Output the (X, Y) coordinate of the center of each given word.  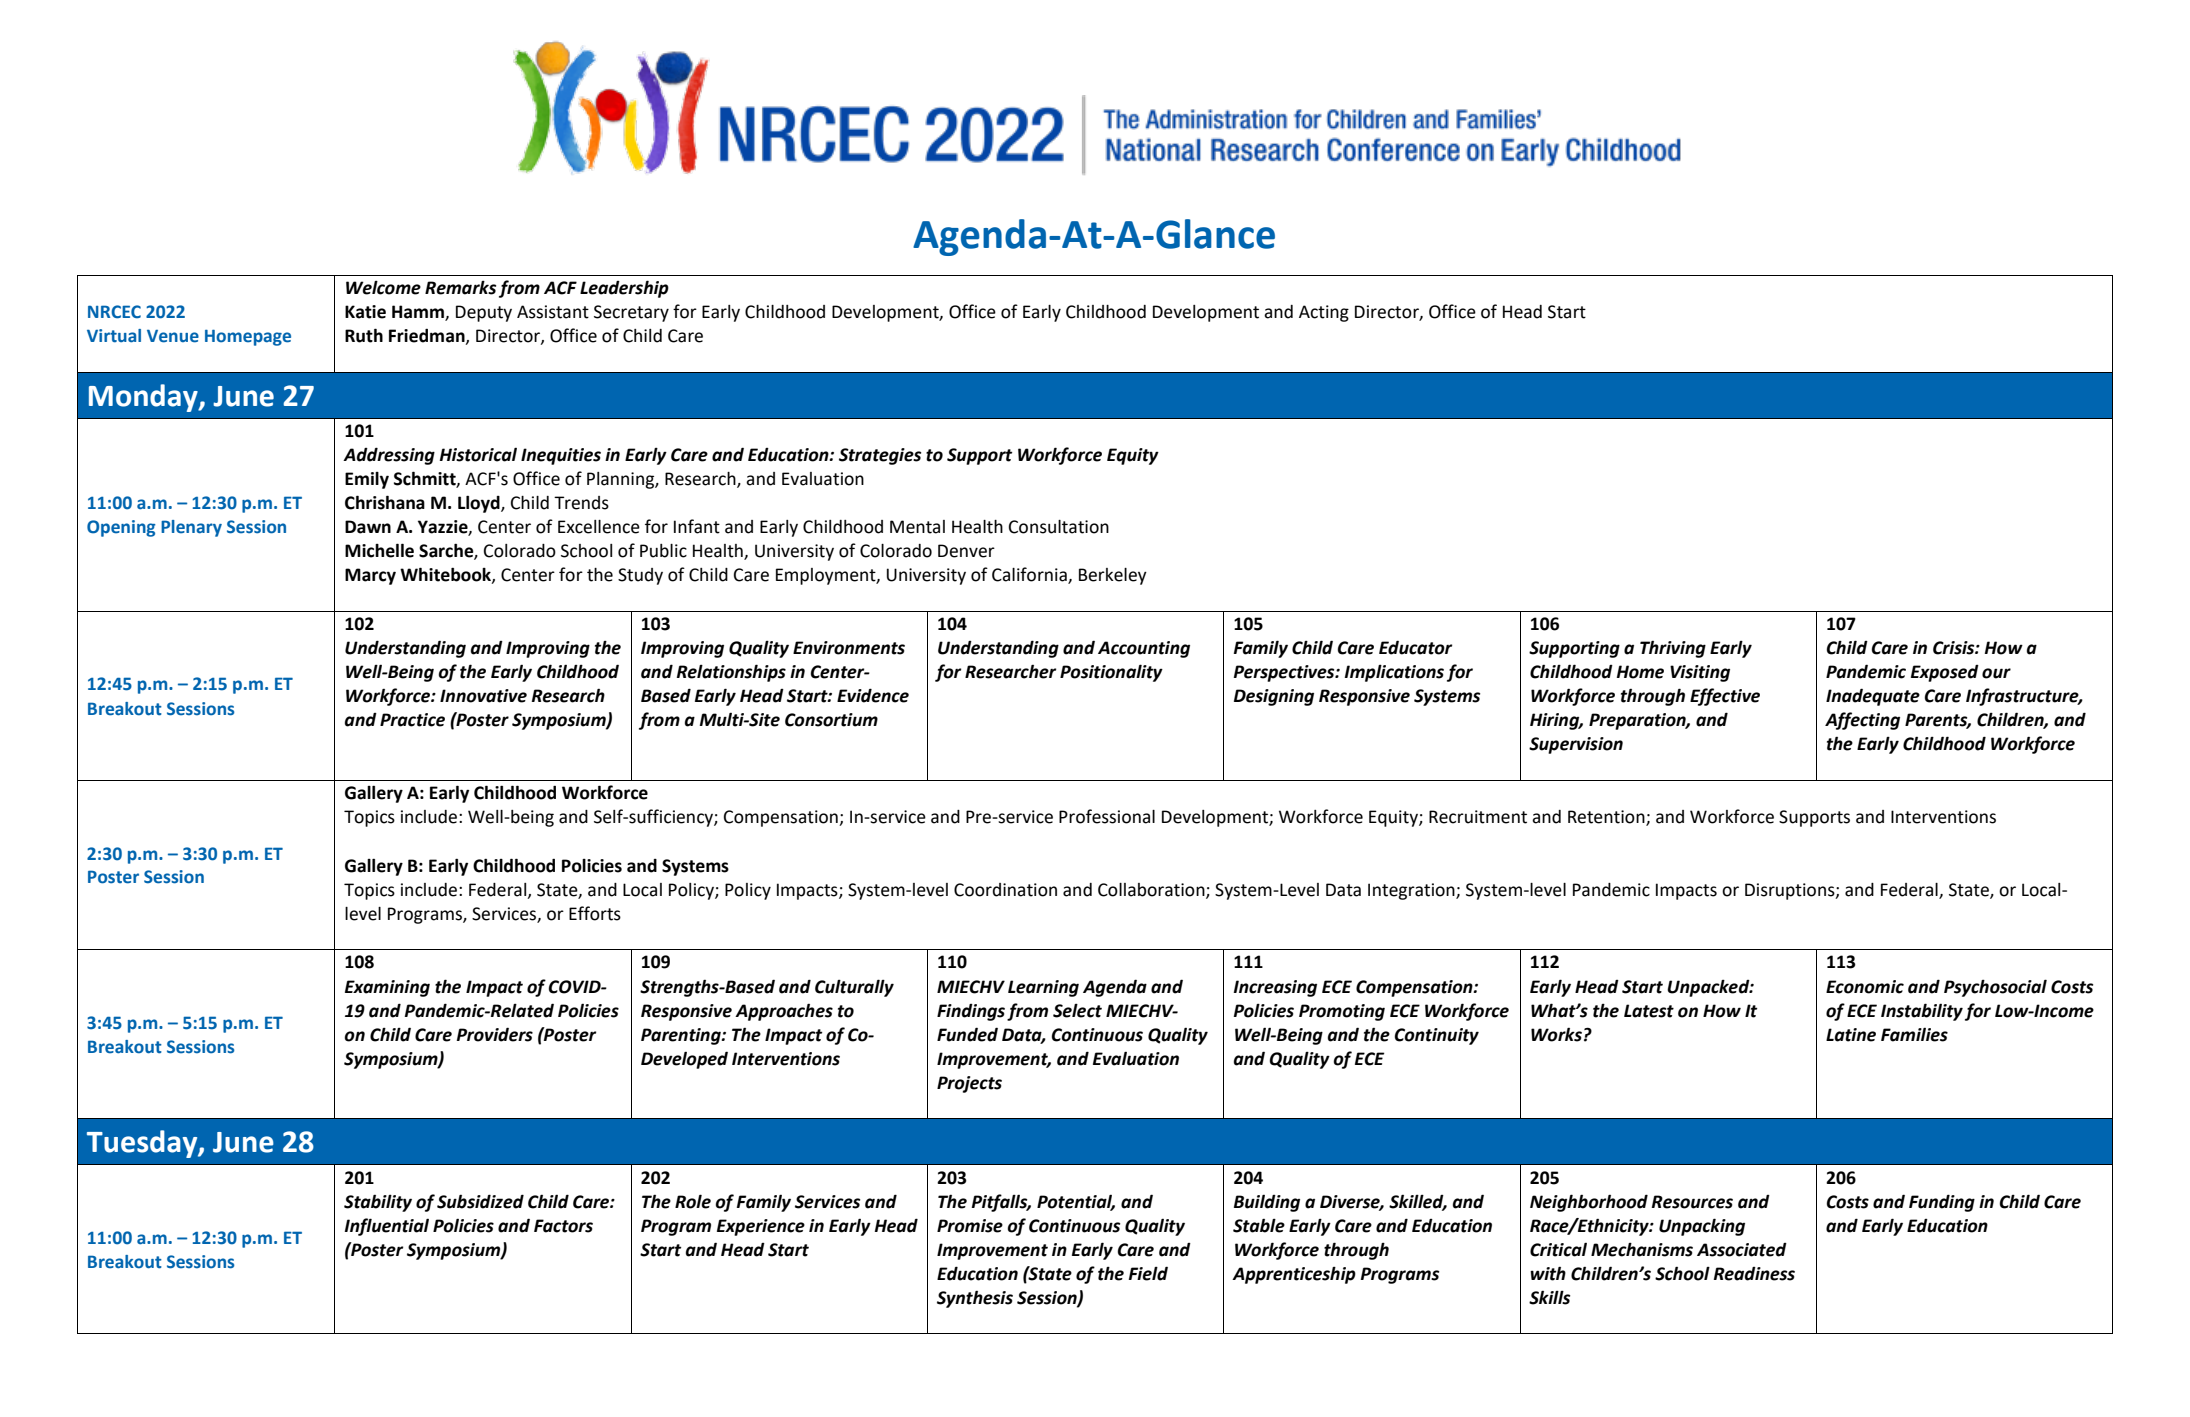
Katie (365, 312)
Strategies (880, 456)
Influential (387, 1227)
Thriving (1673, 649)
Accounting (1144, 649)
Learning (1043, 988)
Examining (387, 988)
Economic (1865, 987)
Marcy (370, 576)
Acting (1324, 313)
